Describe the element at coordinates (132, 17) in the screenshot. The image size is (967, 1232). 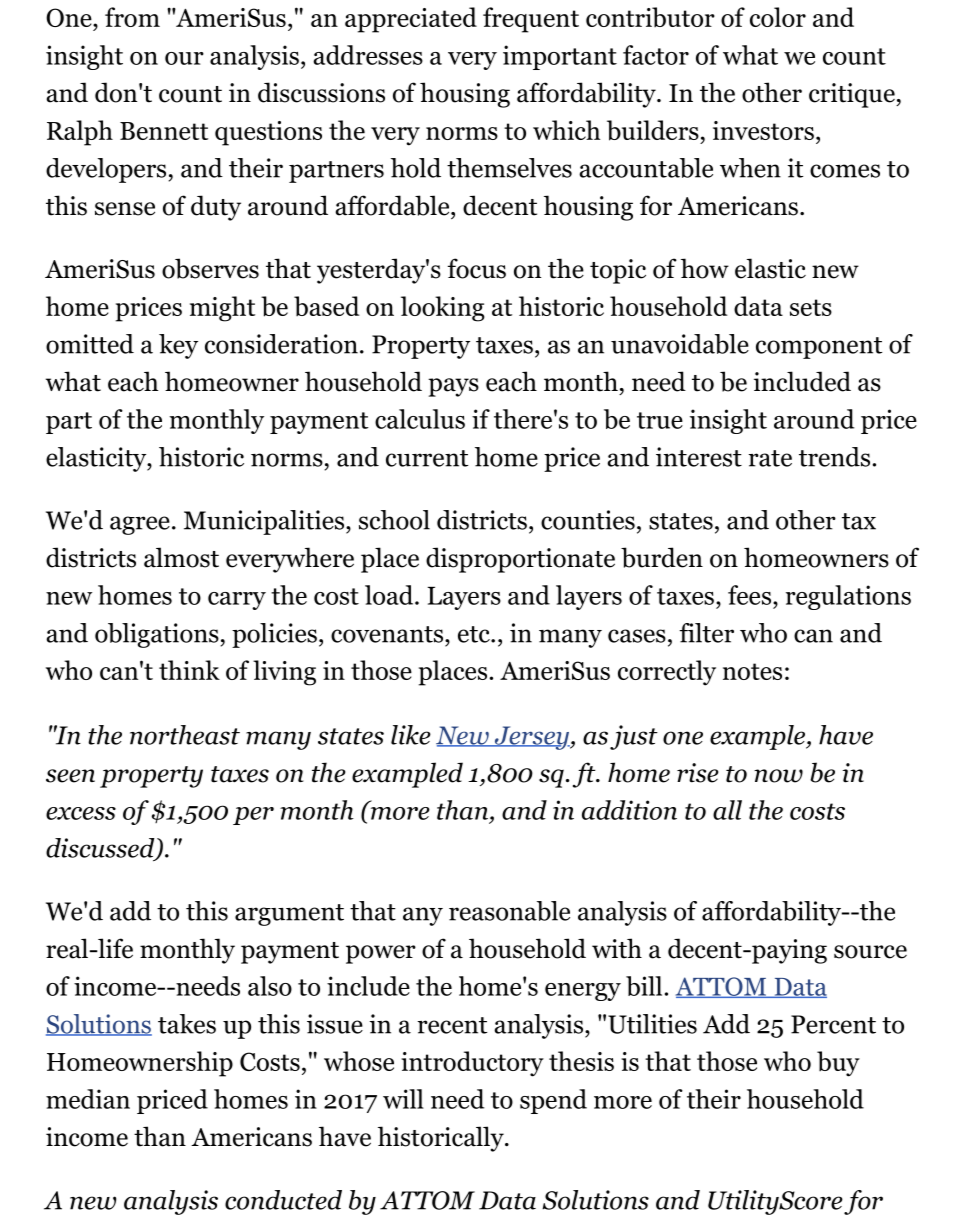
I see `from` at that location.
